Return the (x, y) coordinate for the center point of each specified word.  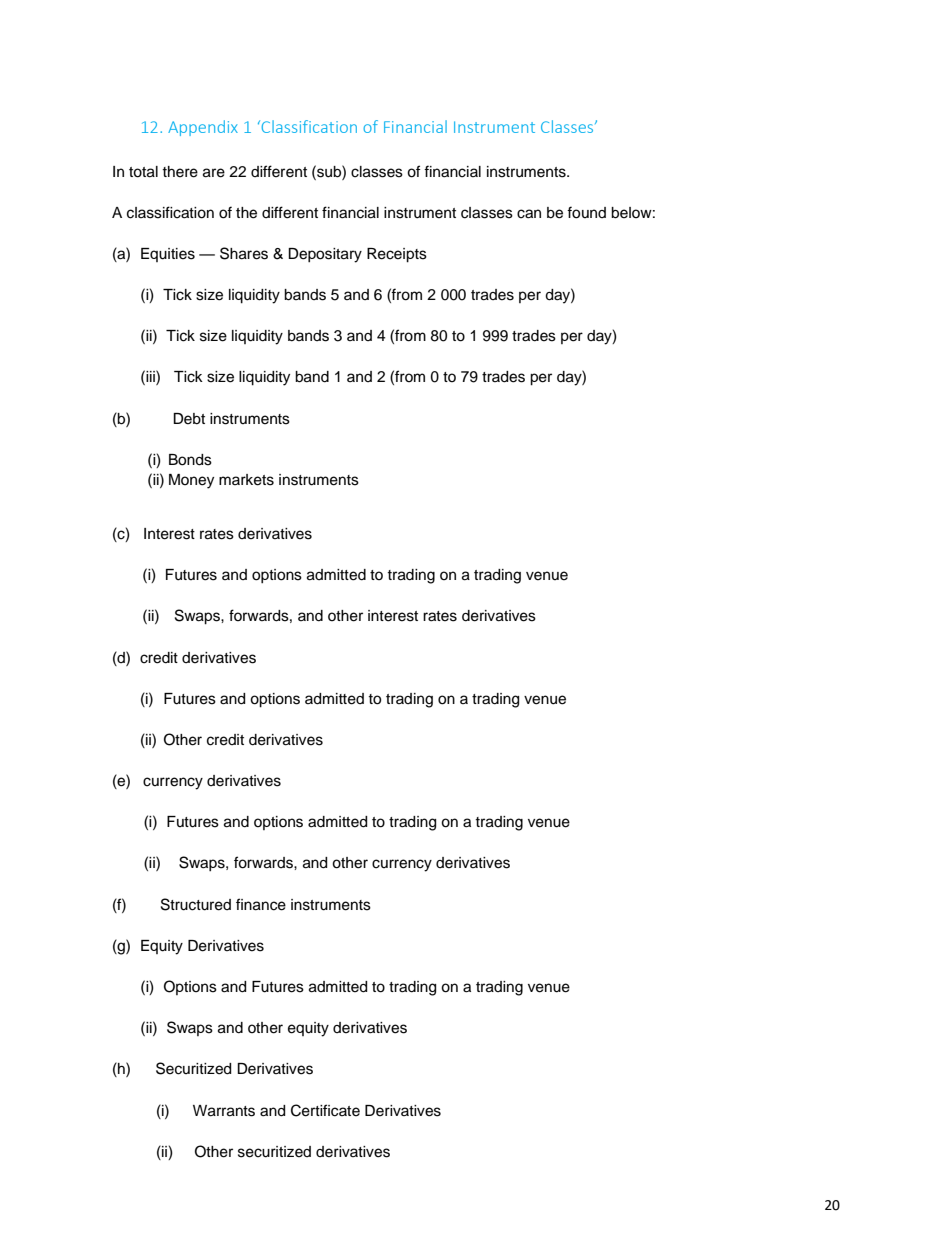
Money (191, 481)
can (529, 214)
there (180, 172)
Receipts (397, 255)
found (586, 212)
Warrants (224, 1111)
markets (246, 480)
